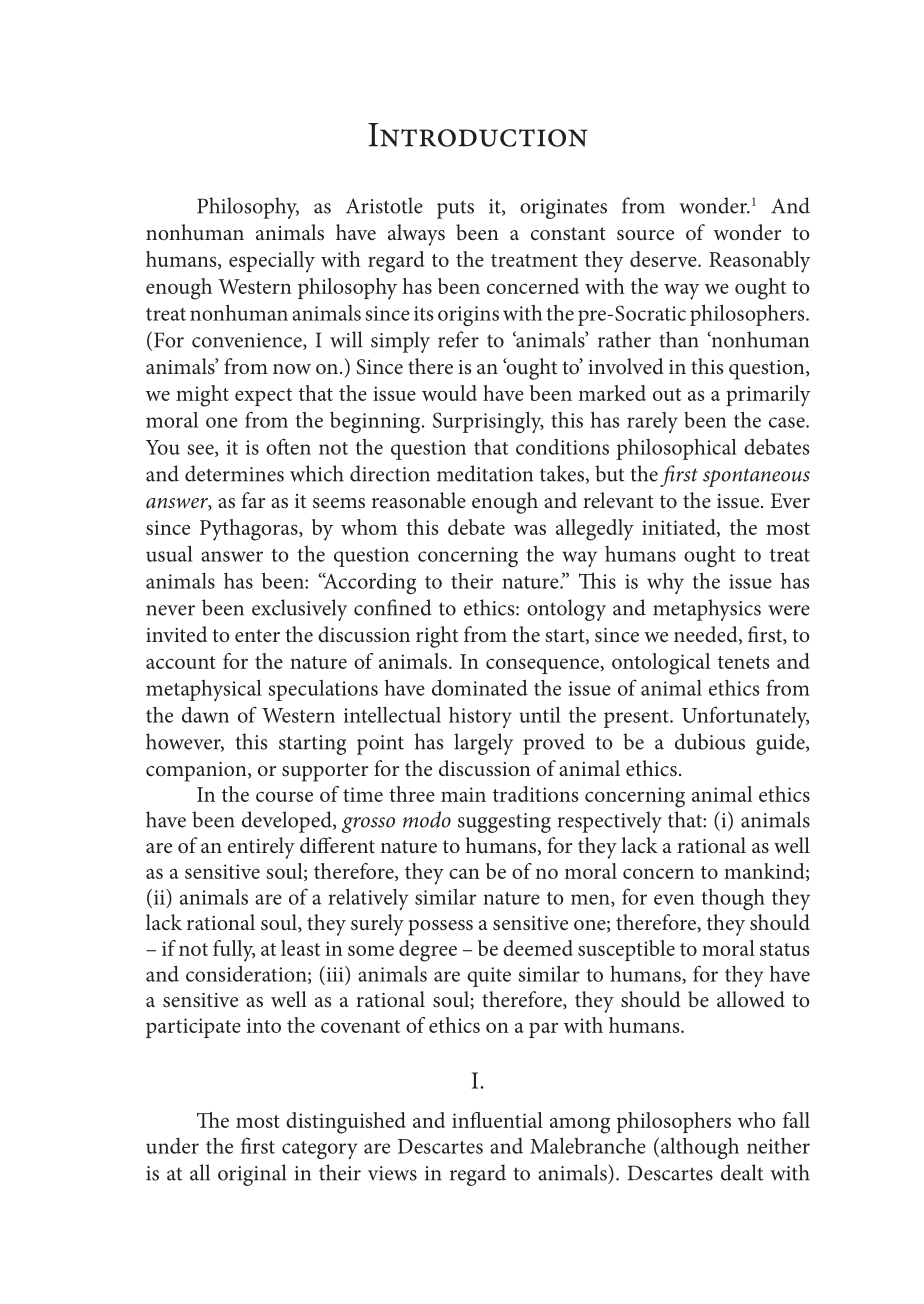 The height and width of the screenshot is (1304, 924). Describe the element at coordinates (478, 135) in the screenshot. I see `Introduction` at that location.
